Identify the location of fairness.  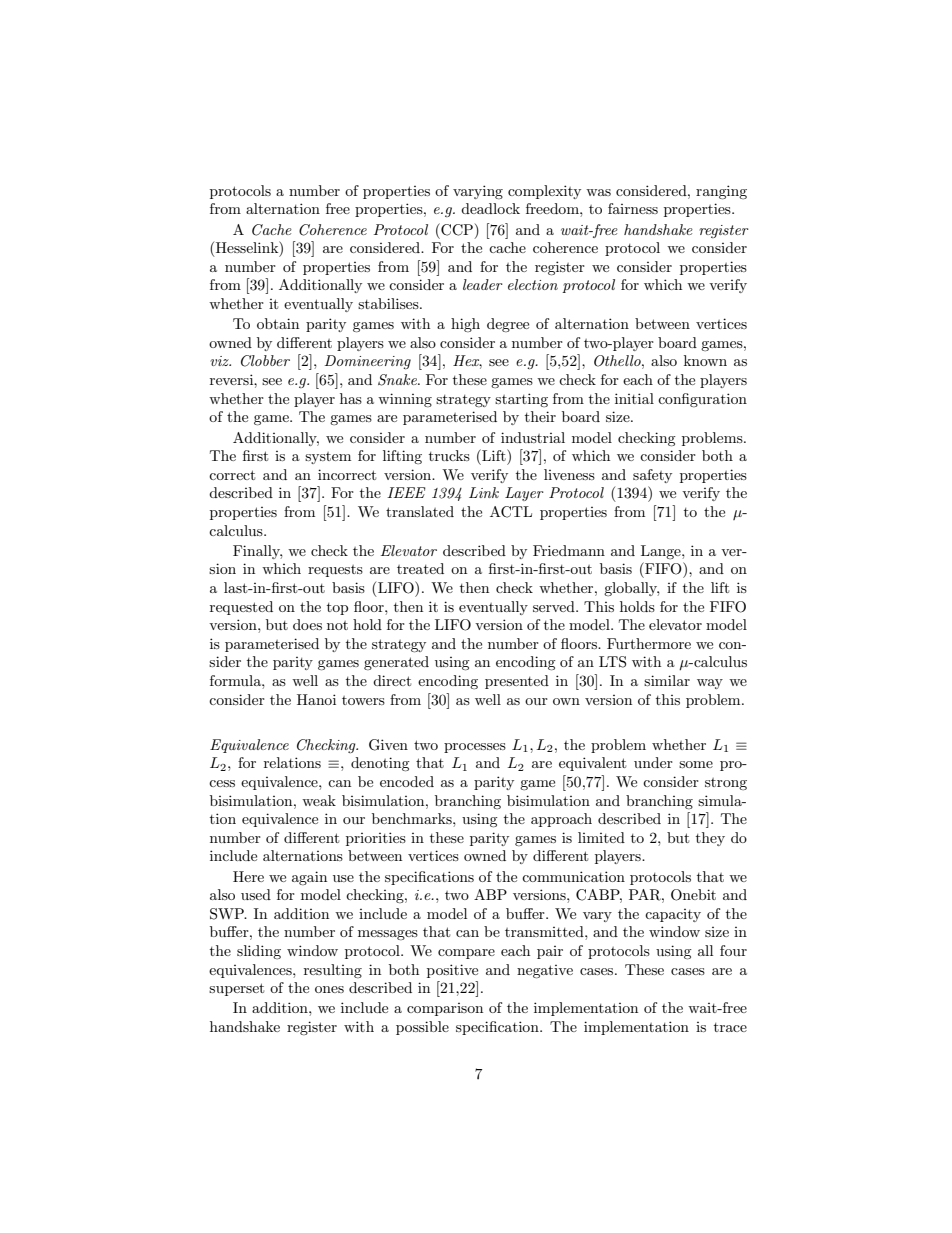
(633, 208).
